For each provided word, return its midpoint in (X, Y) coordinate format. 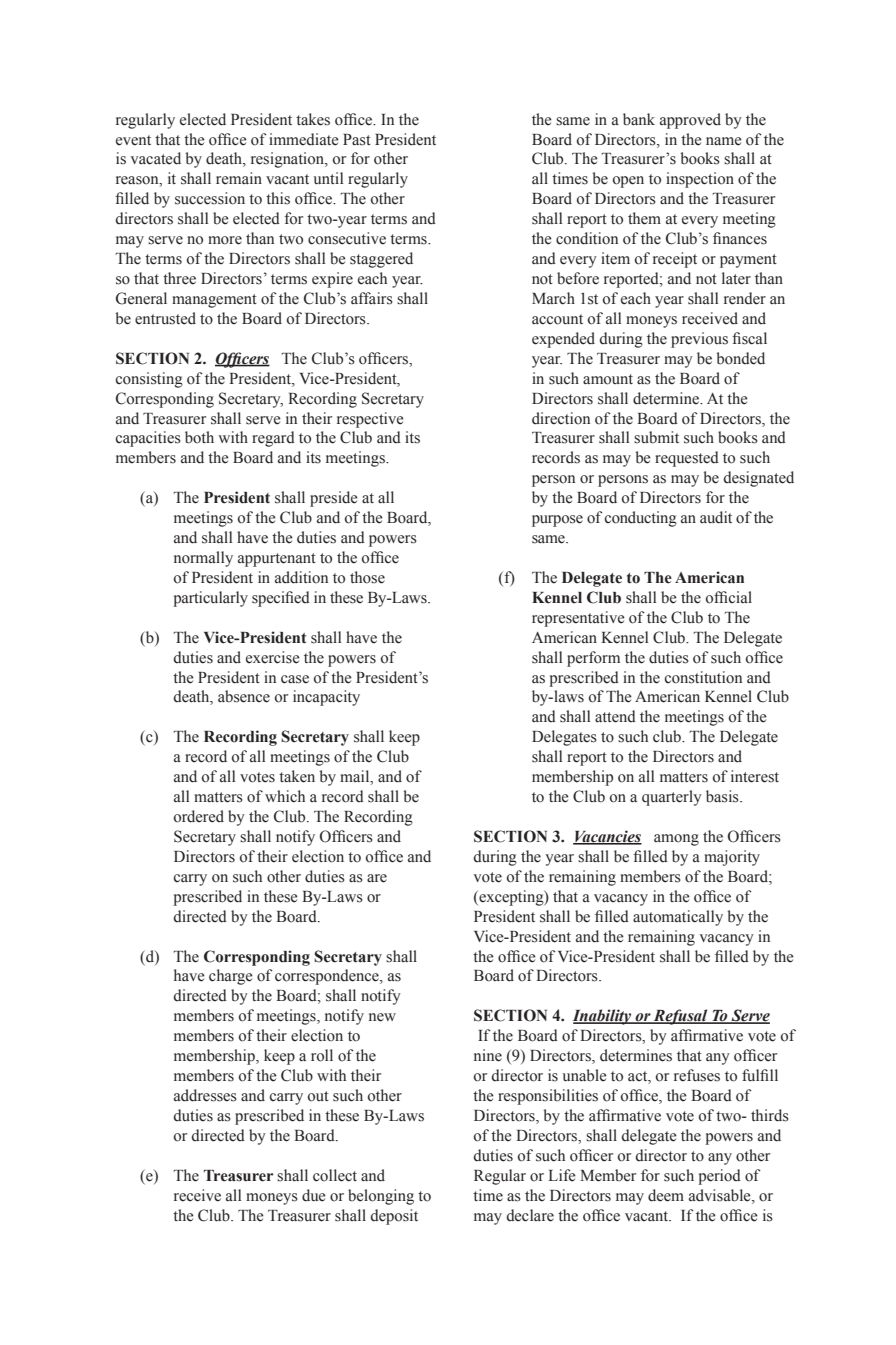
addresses (205, 1095)
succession (210, 198)
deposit (394, 1217)
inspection (700, 180)
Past (357, 140)
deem (666, 1195)
